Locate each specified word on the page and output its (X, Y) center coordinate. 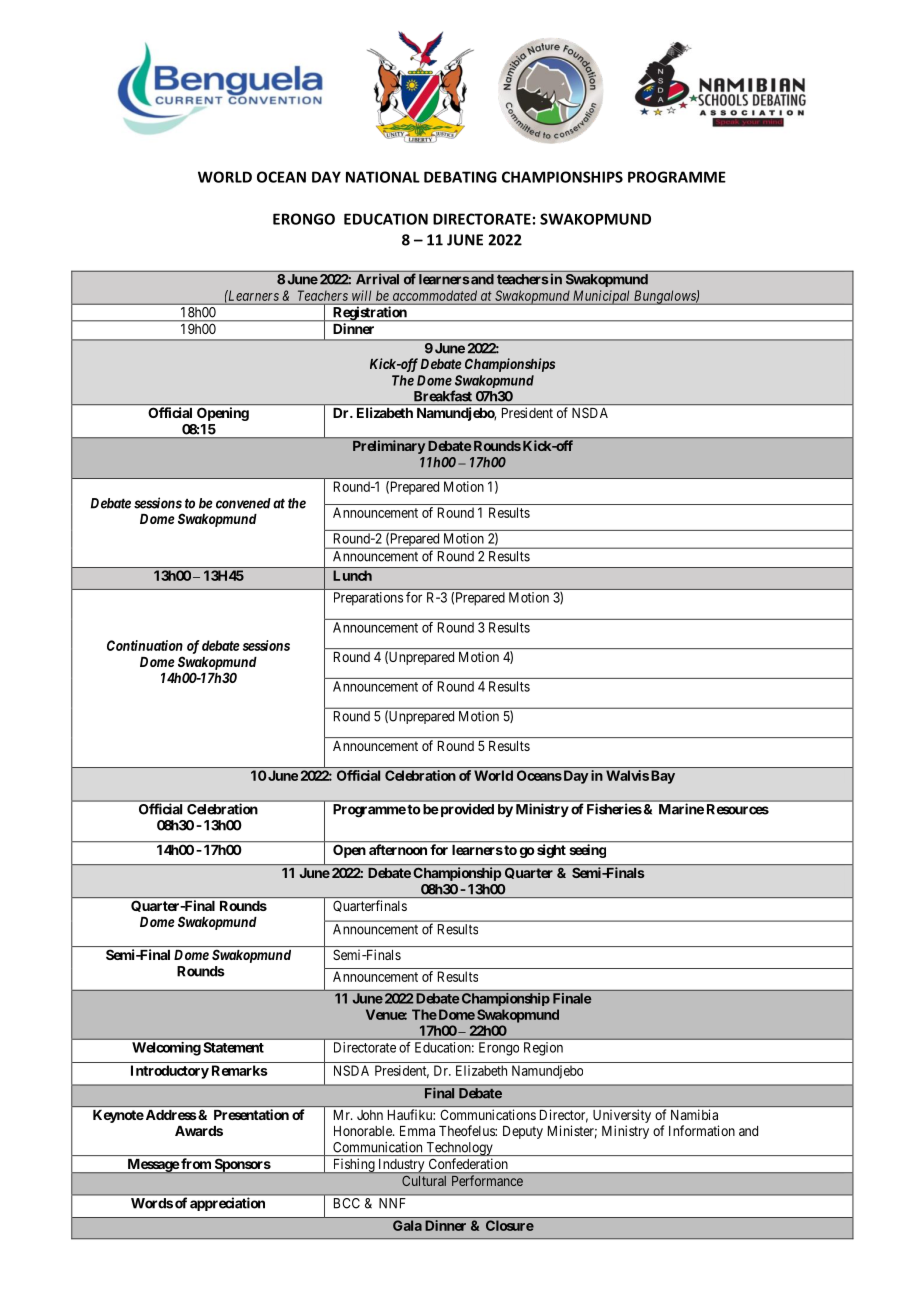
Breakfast (443, 396)
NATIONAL (383, 177)
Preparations (368, 599)
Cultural (424, 1181)
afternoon (398, 849)
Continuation (145, 645)
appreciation (227, 1204)
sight (551, 851)
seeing (588, 851)
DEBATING (460, 177)
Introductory (170, 1072)
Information (702, 1130)
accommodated (435, 295)
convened (243, 503)
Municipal (602, 297)
